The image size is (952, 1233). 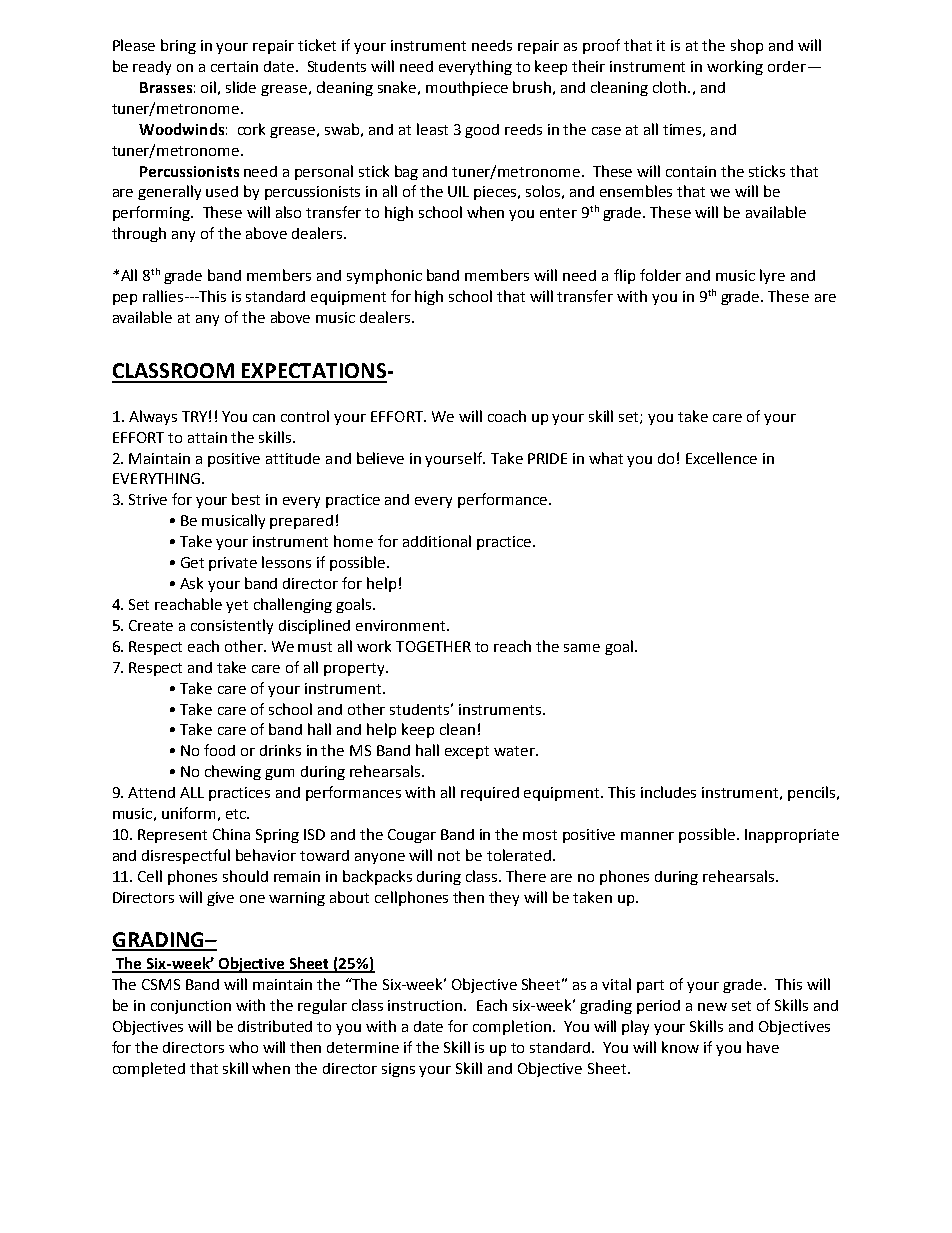 I want to click on have, so click(x=763, y=1047).
